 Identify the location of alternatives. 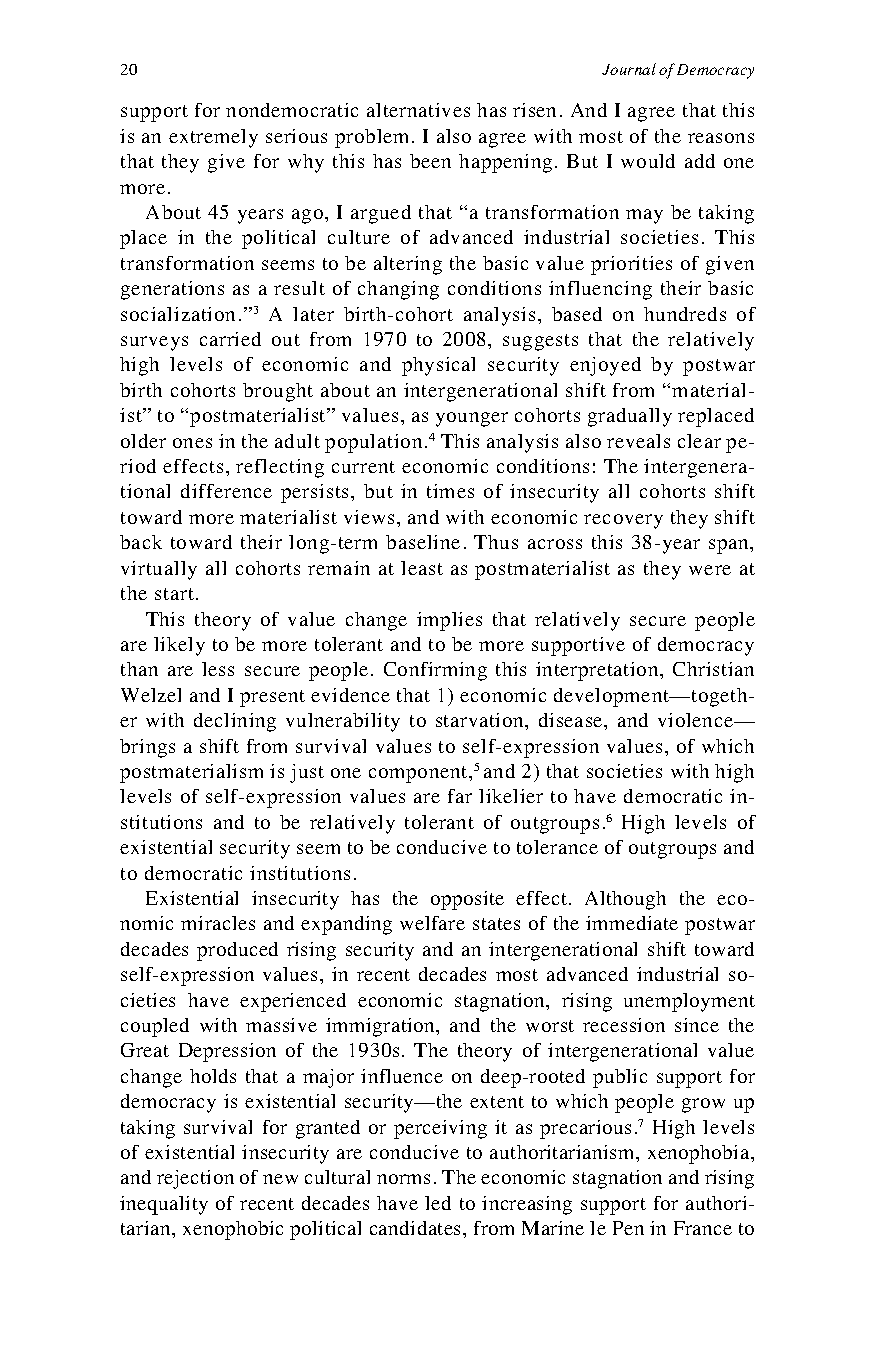
(418, 110).
